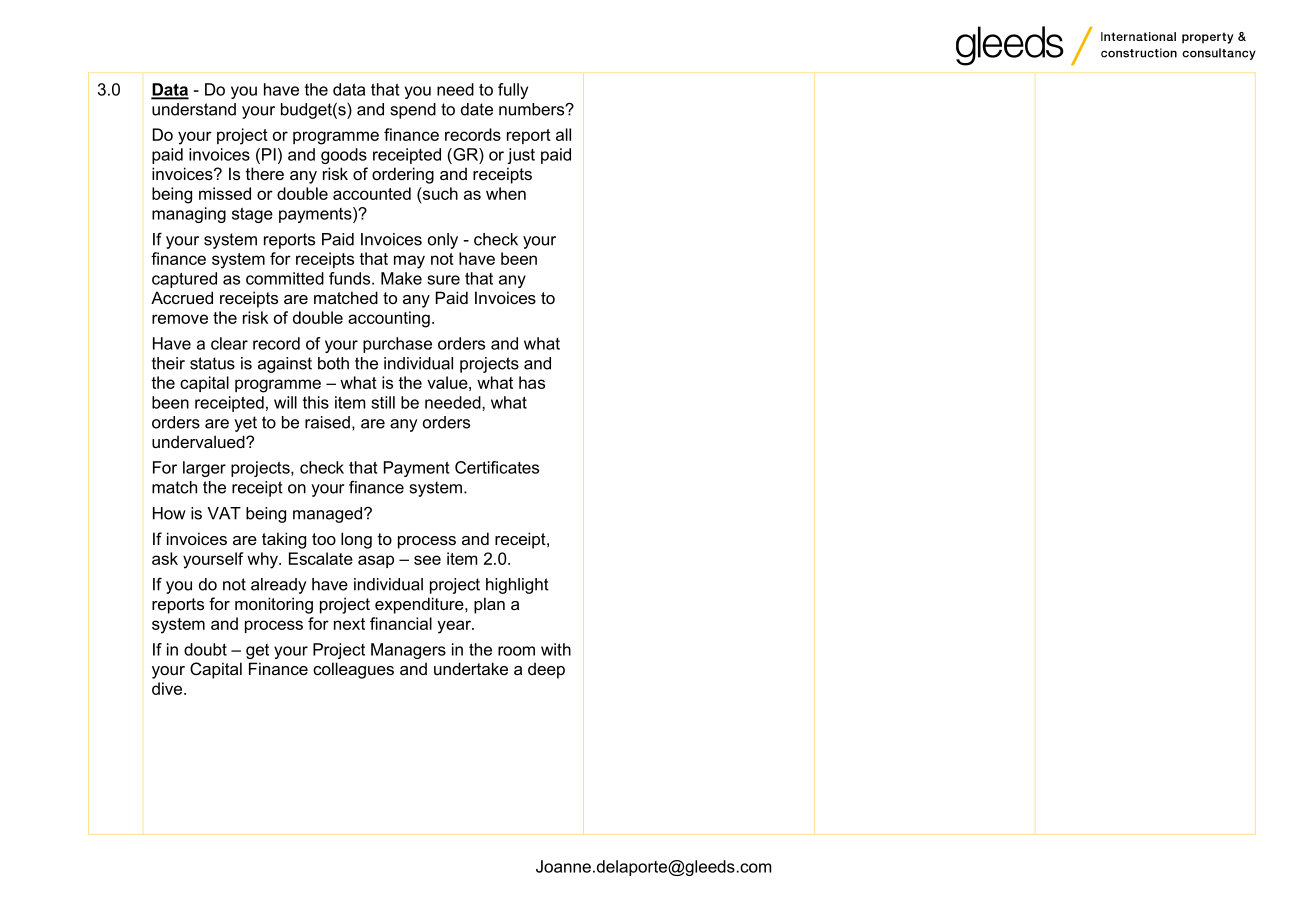 This screenshot has height=924, width=1308. What do you see at coordinates (443, 280) in the screenshot?
I see `sure` at bounding box center [443, 280].
